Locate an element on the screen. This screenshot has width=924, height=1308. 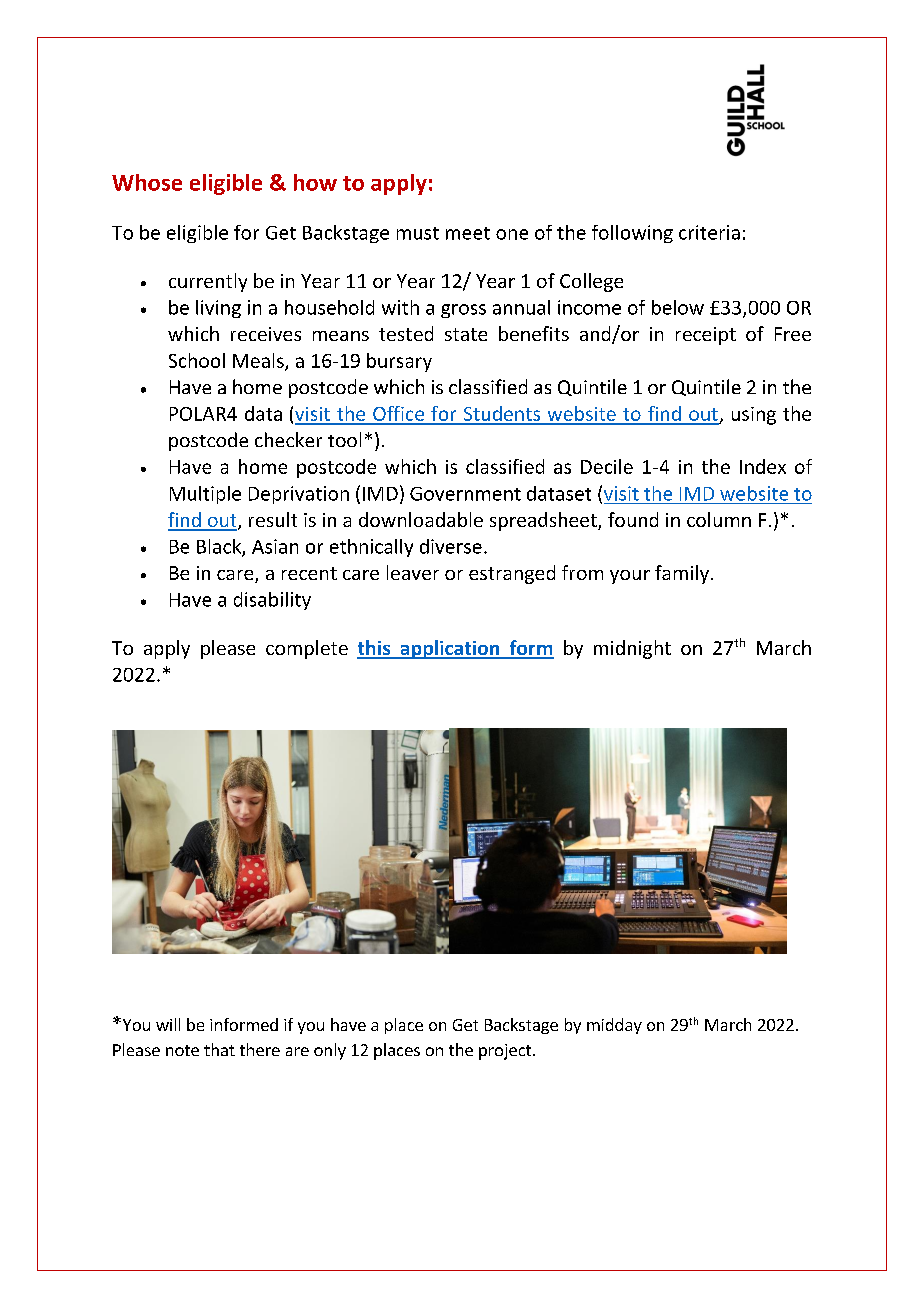
Multiple is located at coordinates (205, 495).
